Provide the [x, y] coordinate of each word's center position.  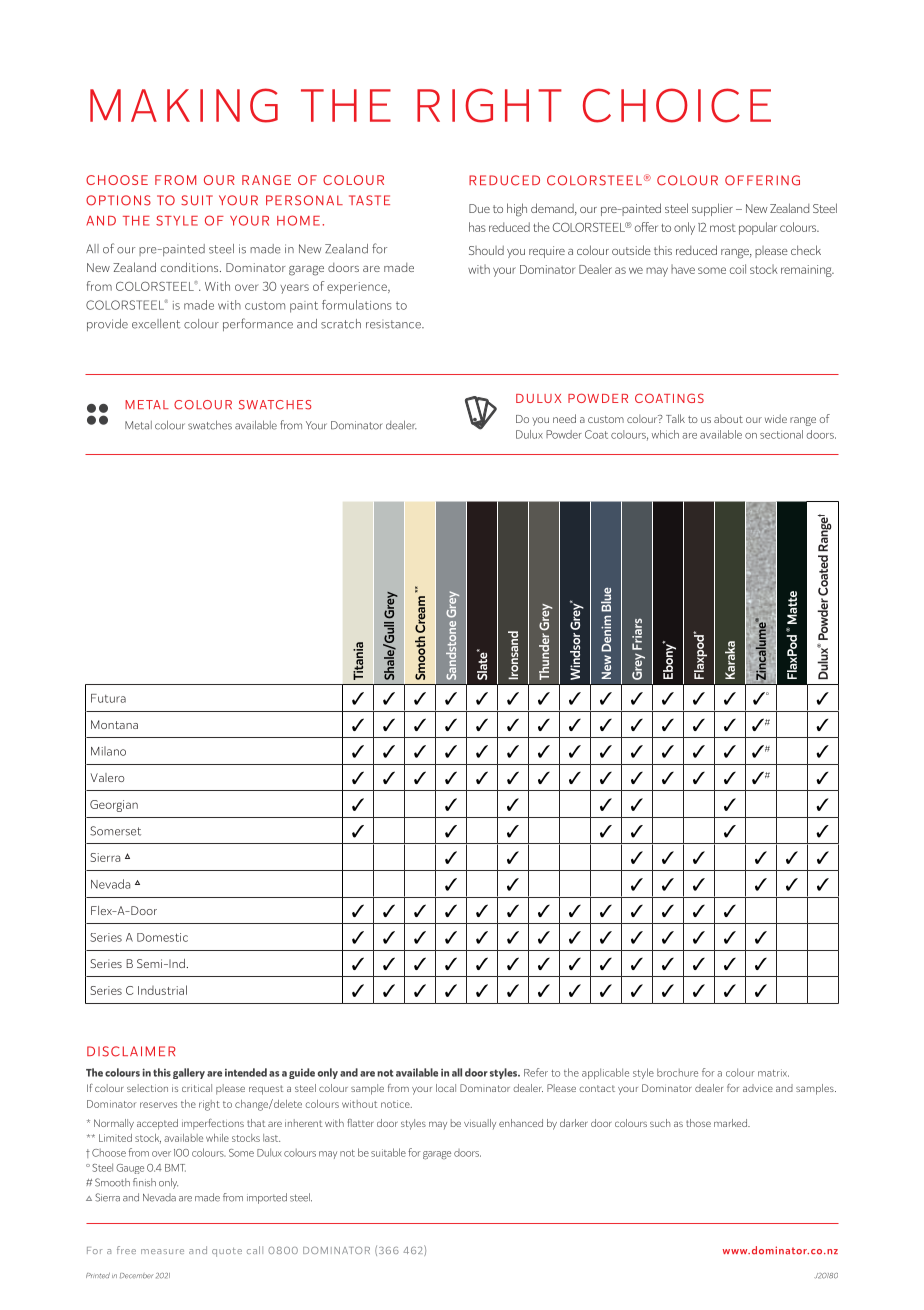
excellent [156, 324]
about [728, 418]
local [446, 1088]
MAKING [184, 105]
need [564, 418]
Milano [108, 751]
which [665, 434]
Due [479, 208]
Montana [114, 724]
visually [480, 1124]
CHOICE [677, 105]
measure [162, 1251]
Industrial [162, 990]
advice [758, 1088]
